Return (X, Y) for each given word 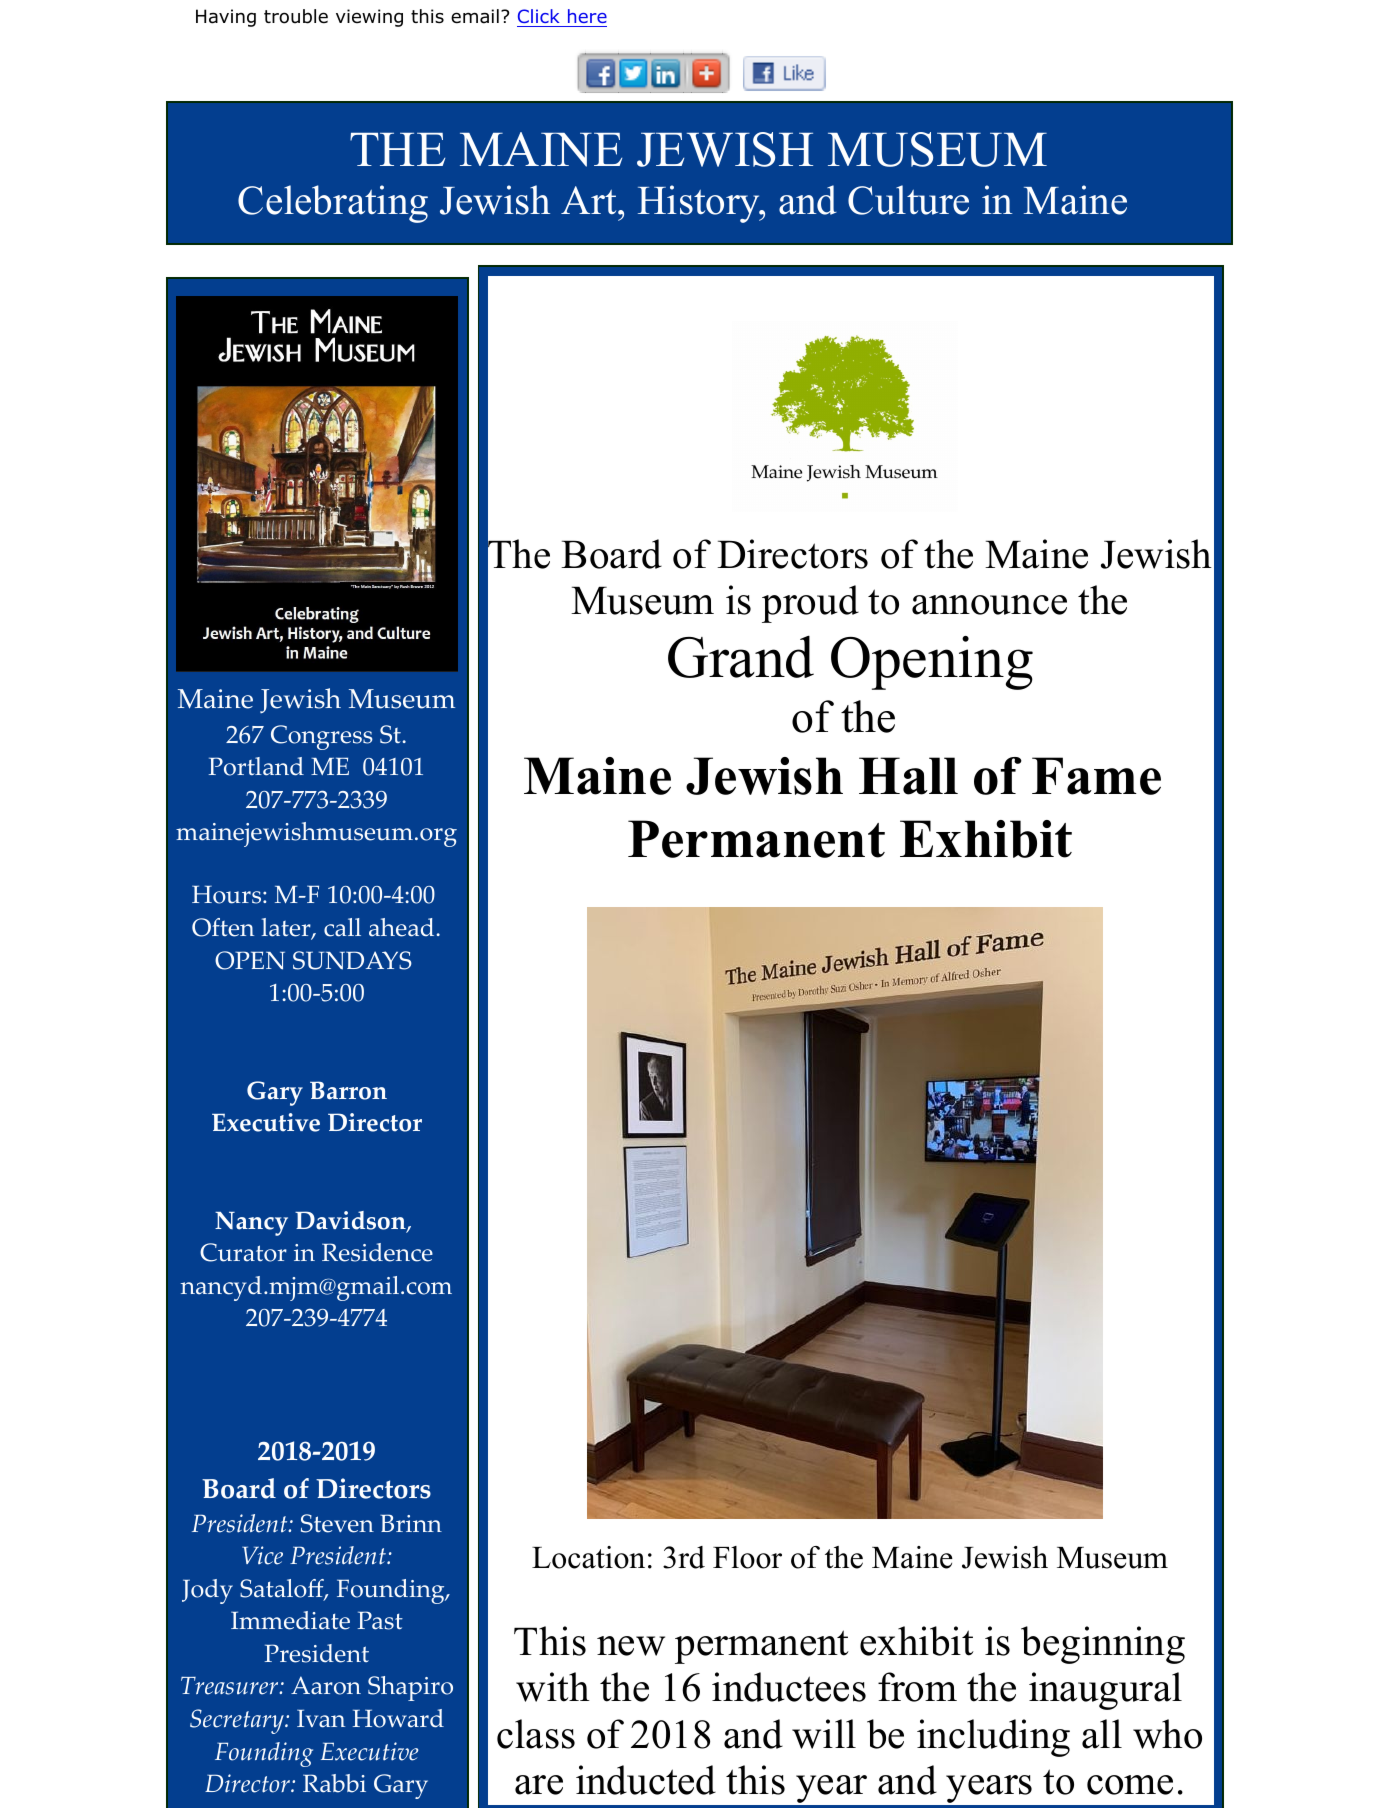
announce (989, 605)
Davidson (351, 1222)
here (586, 18)
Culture (908, 200)
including (993, 1738)
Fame (1096, 776)
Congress (322, 737)
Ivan (321, 1718)
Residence (377, 1252)
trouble (296, 16)
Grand (741, 656)
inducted (646, 1780)
